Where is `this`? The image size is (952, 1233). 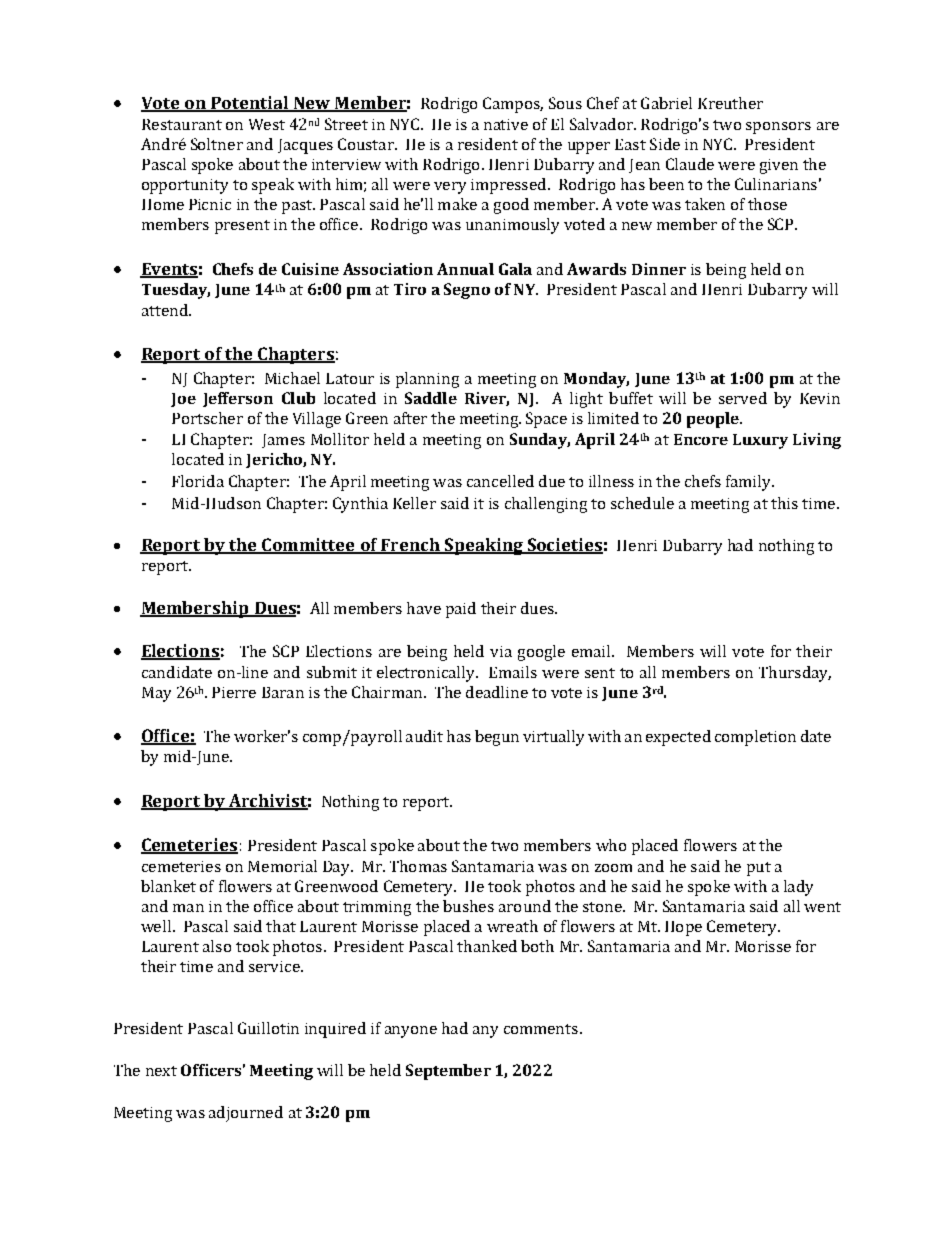
this is located at coordinates (784, 503).
